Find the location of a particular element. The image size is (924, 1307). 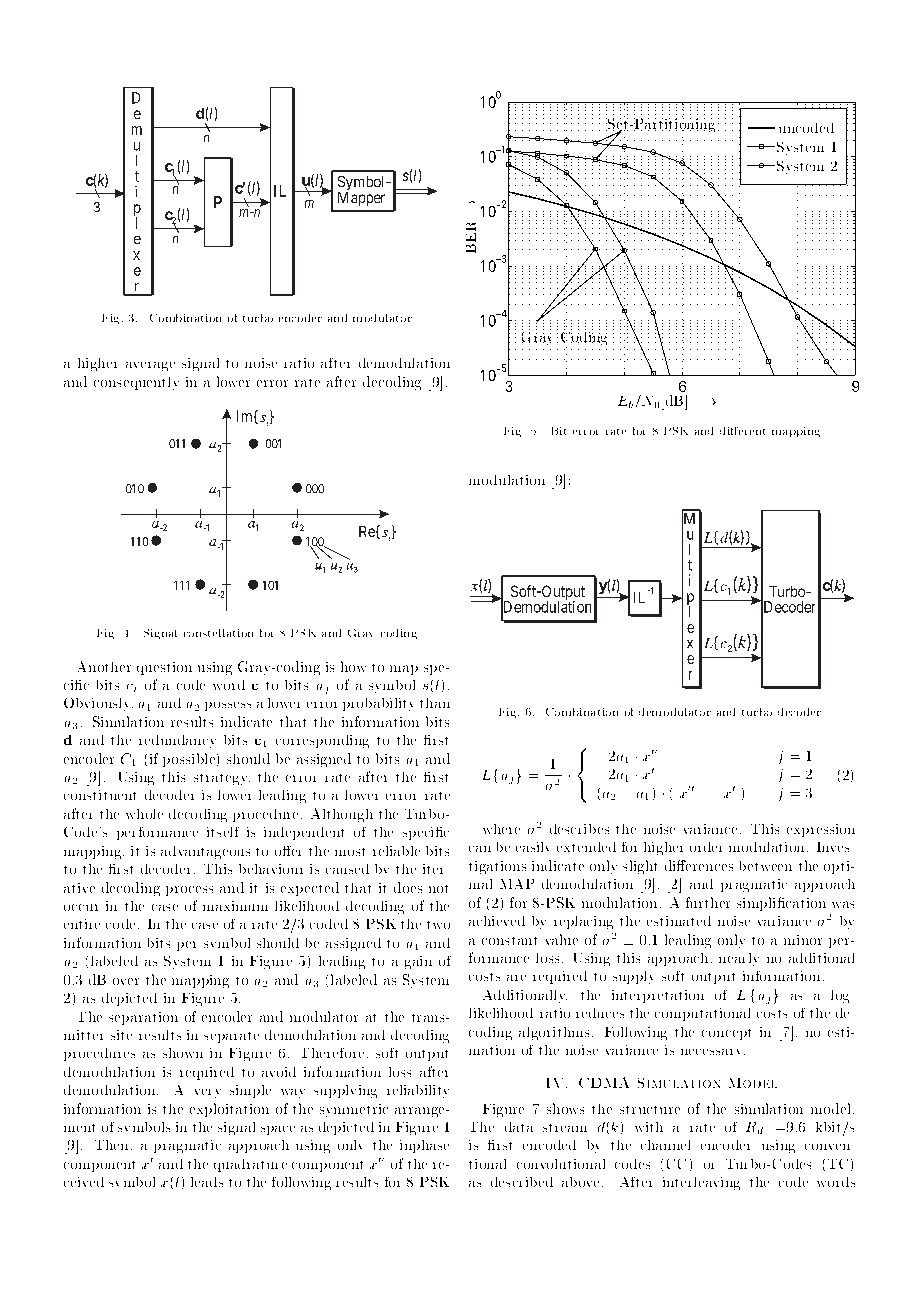

leads is located at coordinates (207, 1182).
